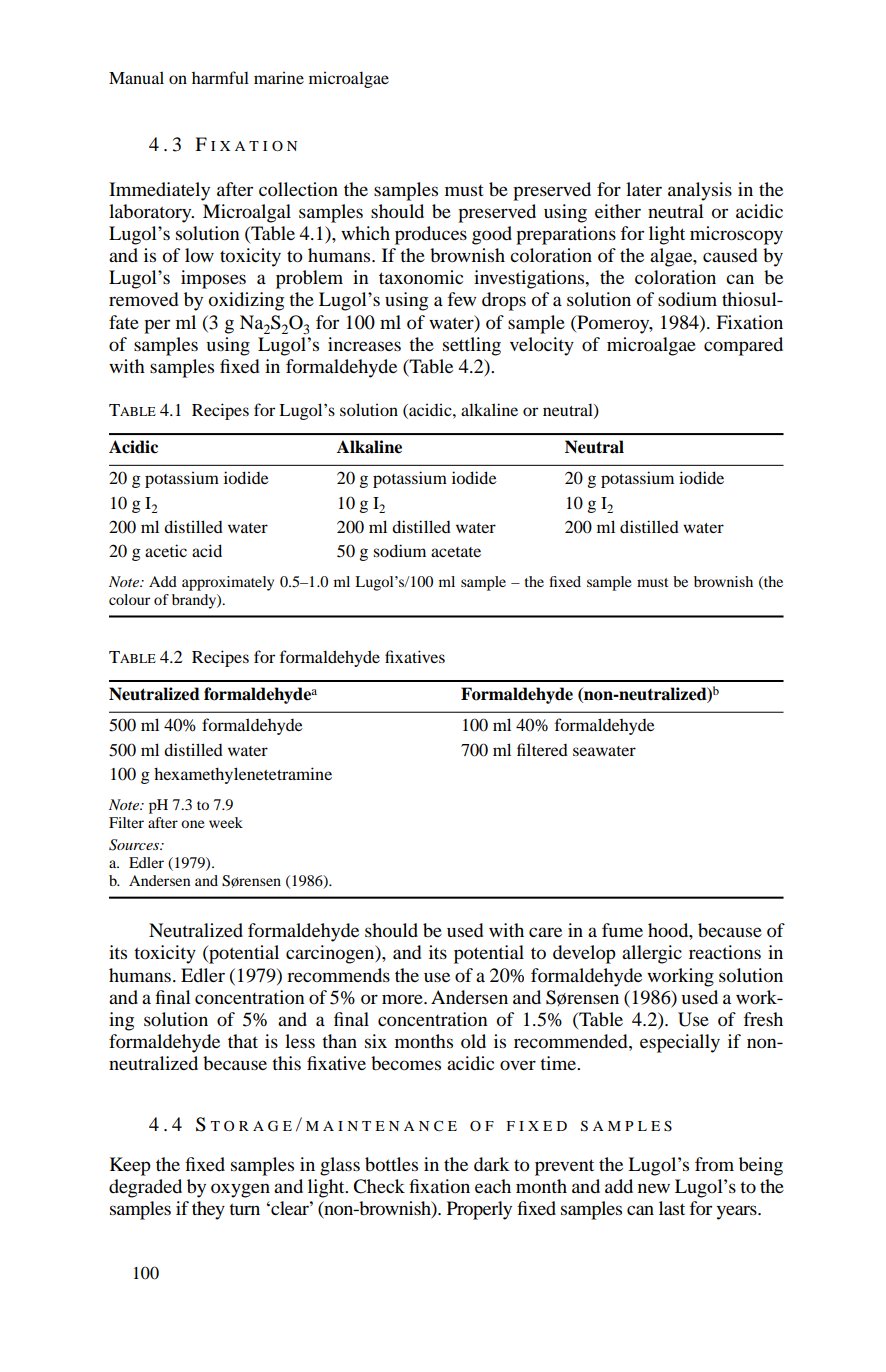 The width and height of the document is (886, 1372). What do you see at coordinates (652, 954) in the document?
I see `allergic` at bounding box center [652, 954].
